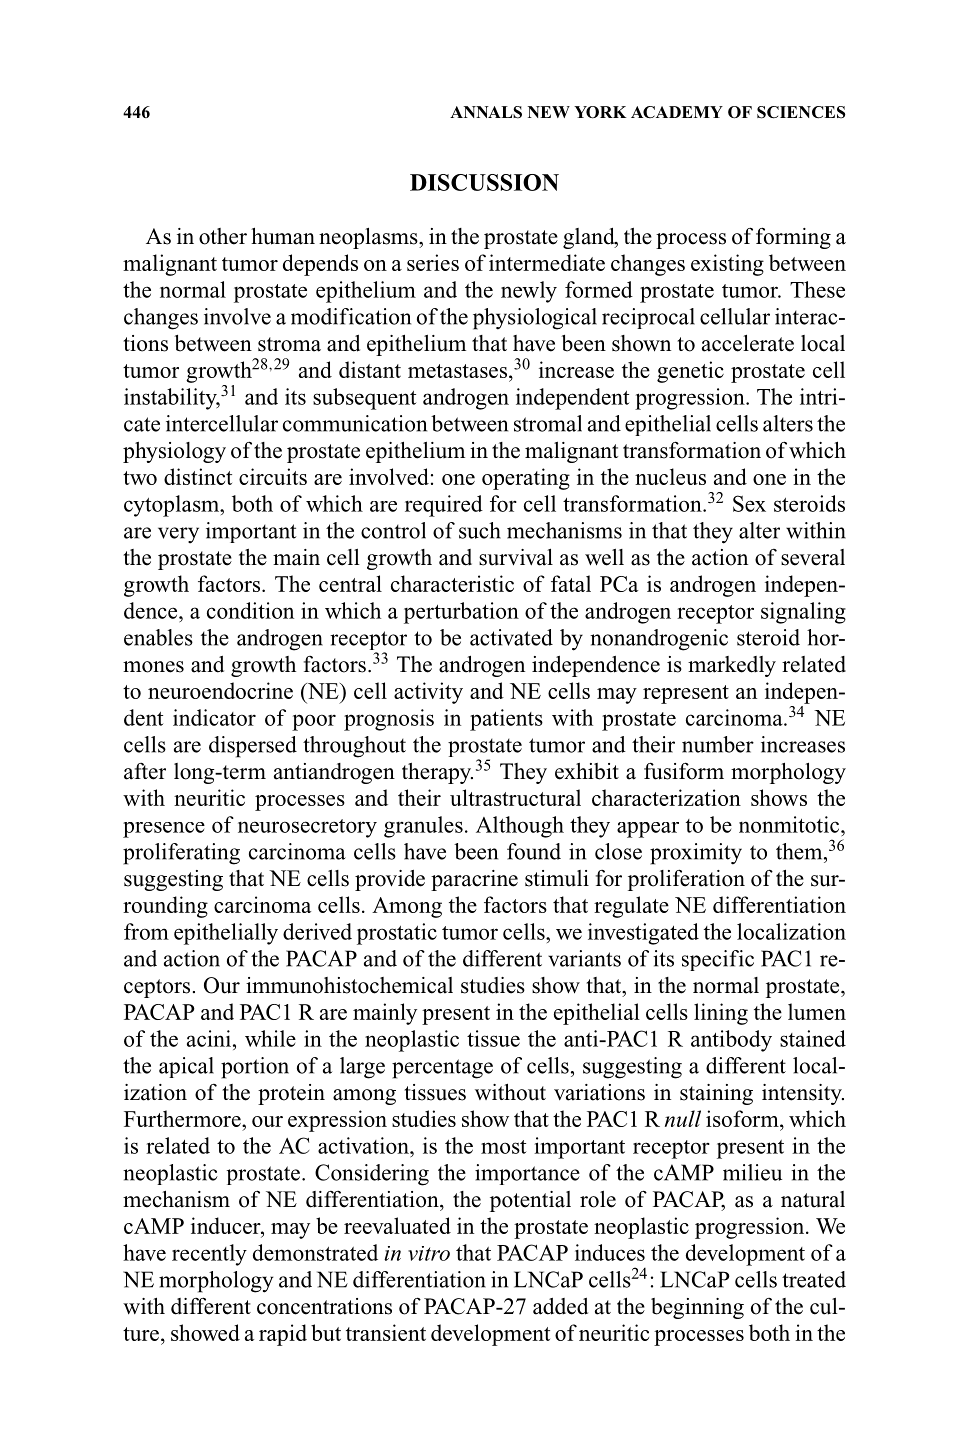 The width and height of the screenshot is (967, 1450). I want to click on patients, so click(506, 720).
